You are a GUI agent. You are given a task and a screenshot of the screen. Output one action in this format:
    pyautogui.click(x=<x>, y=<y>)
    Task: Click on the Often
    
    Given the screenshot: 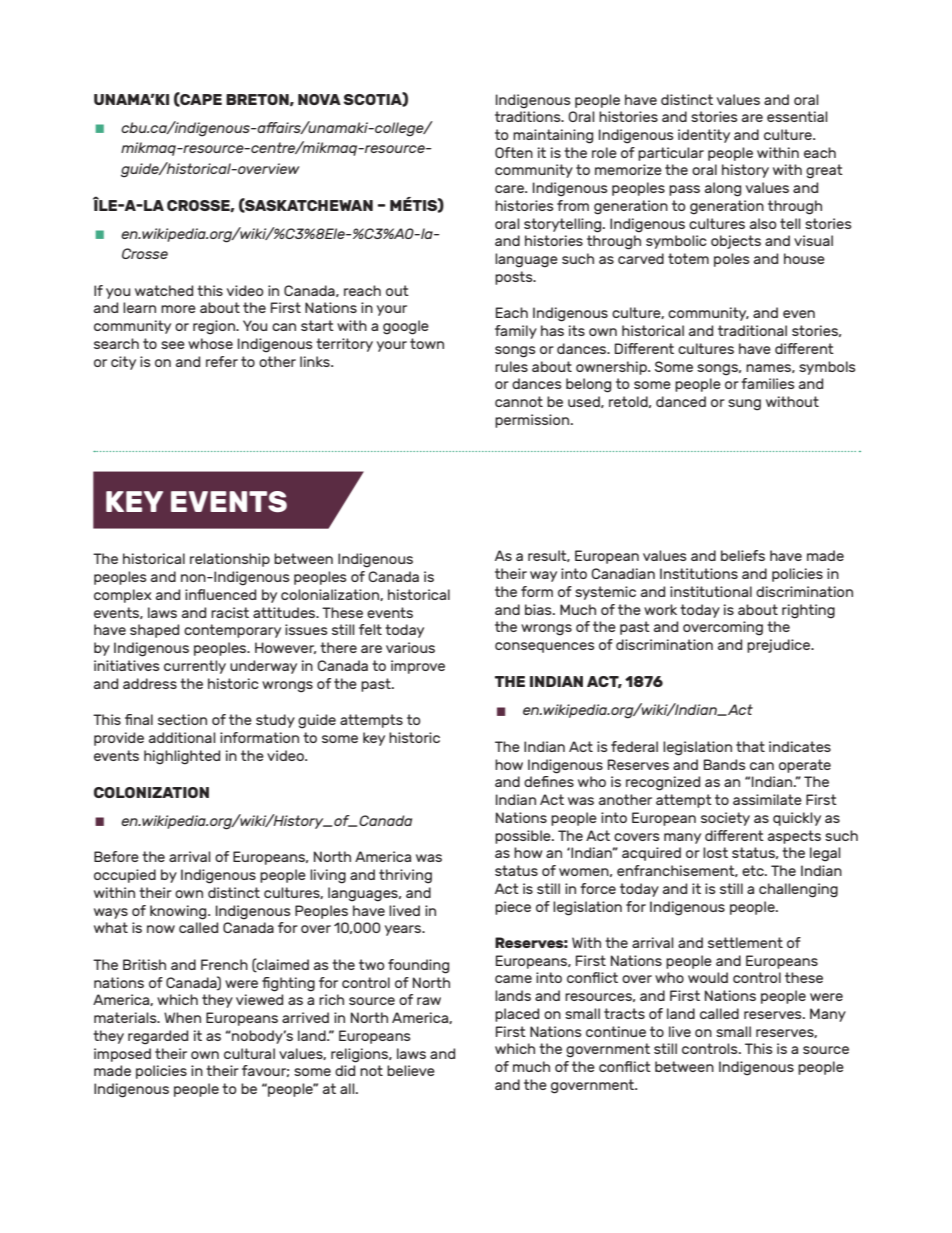 What is the action you would take?
    pyautogui.click(x=514, y=152)
